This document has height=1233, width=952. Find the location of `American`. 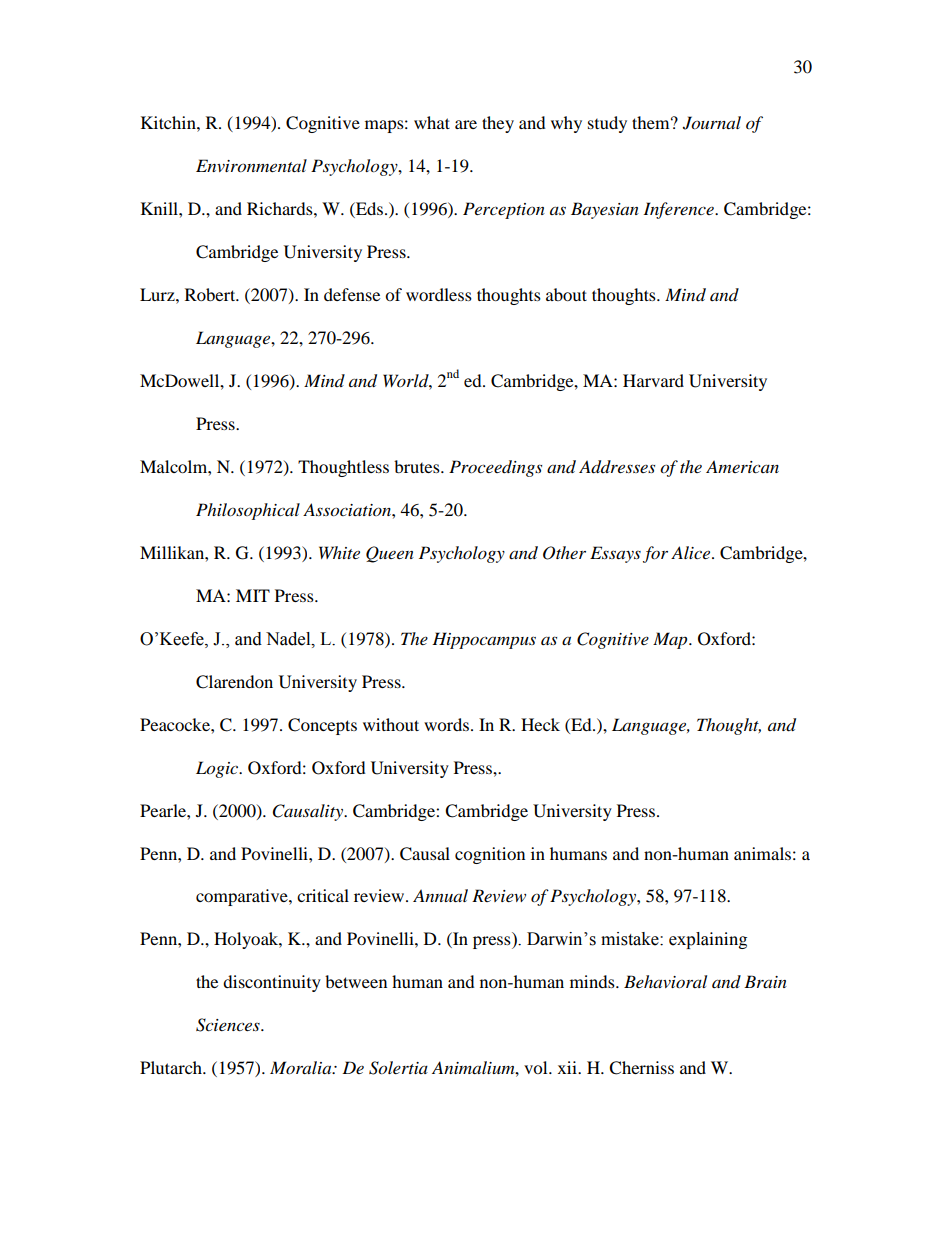

American is located at coordinates (742, 466).
